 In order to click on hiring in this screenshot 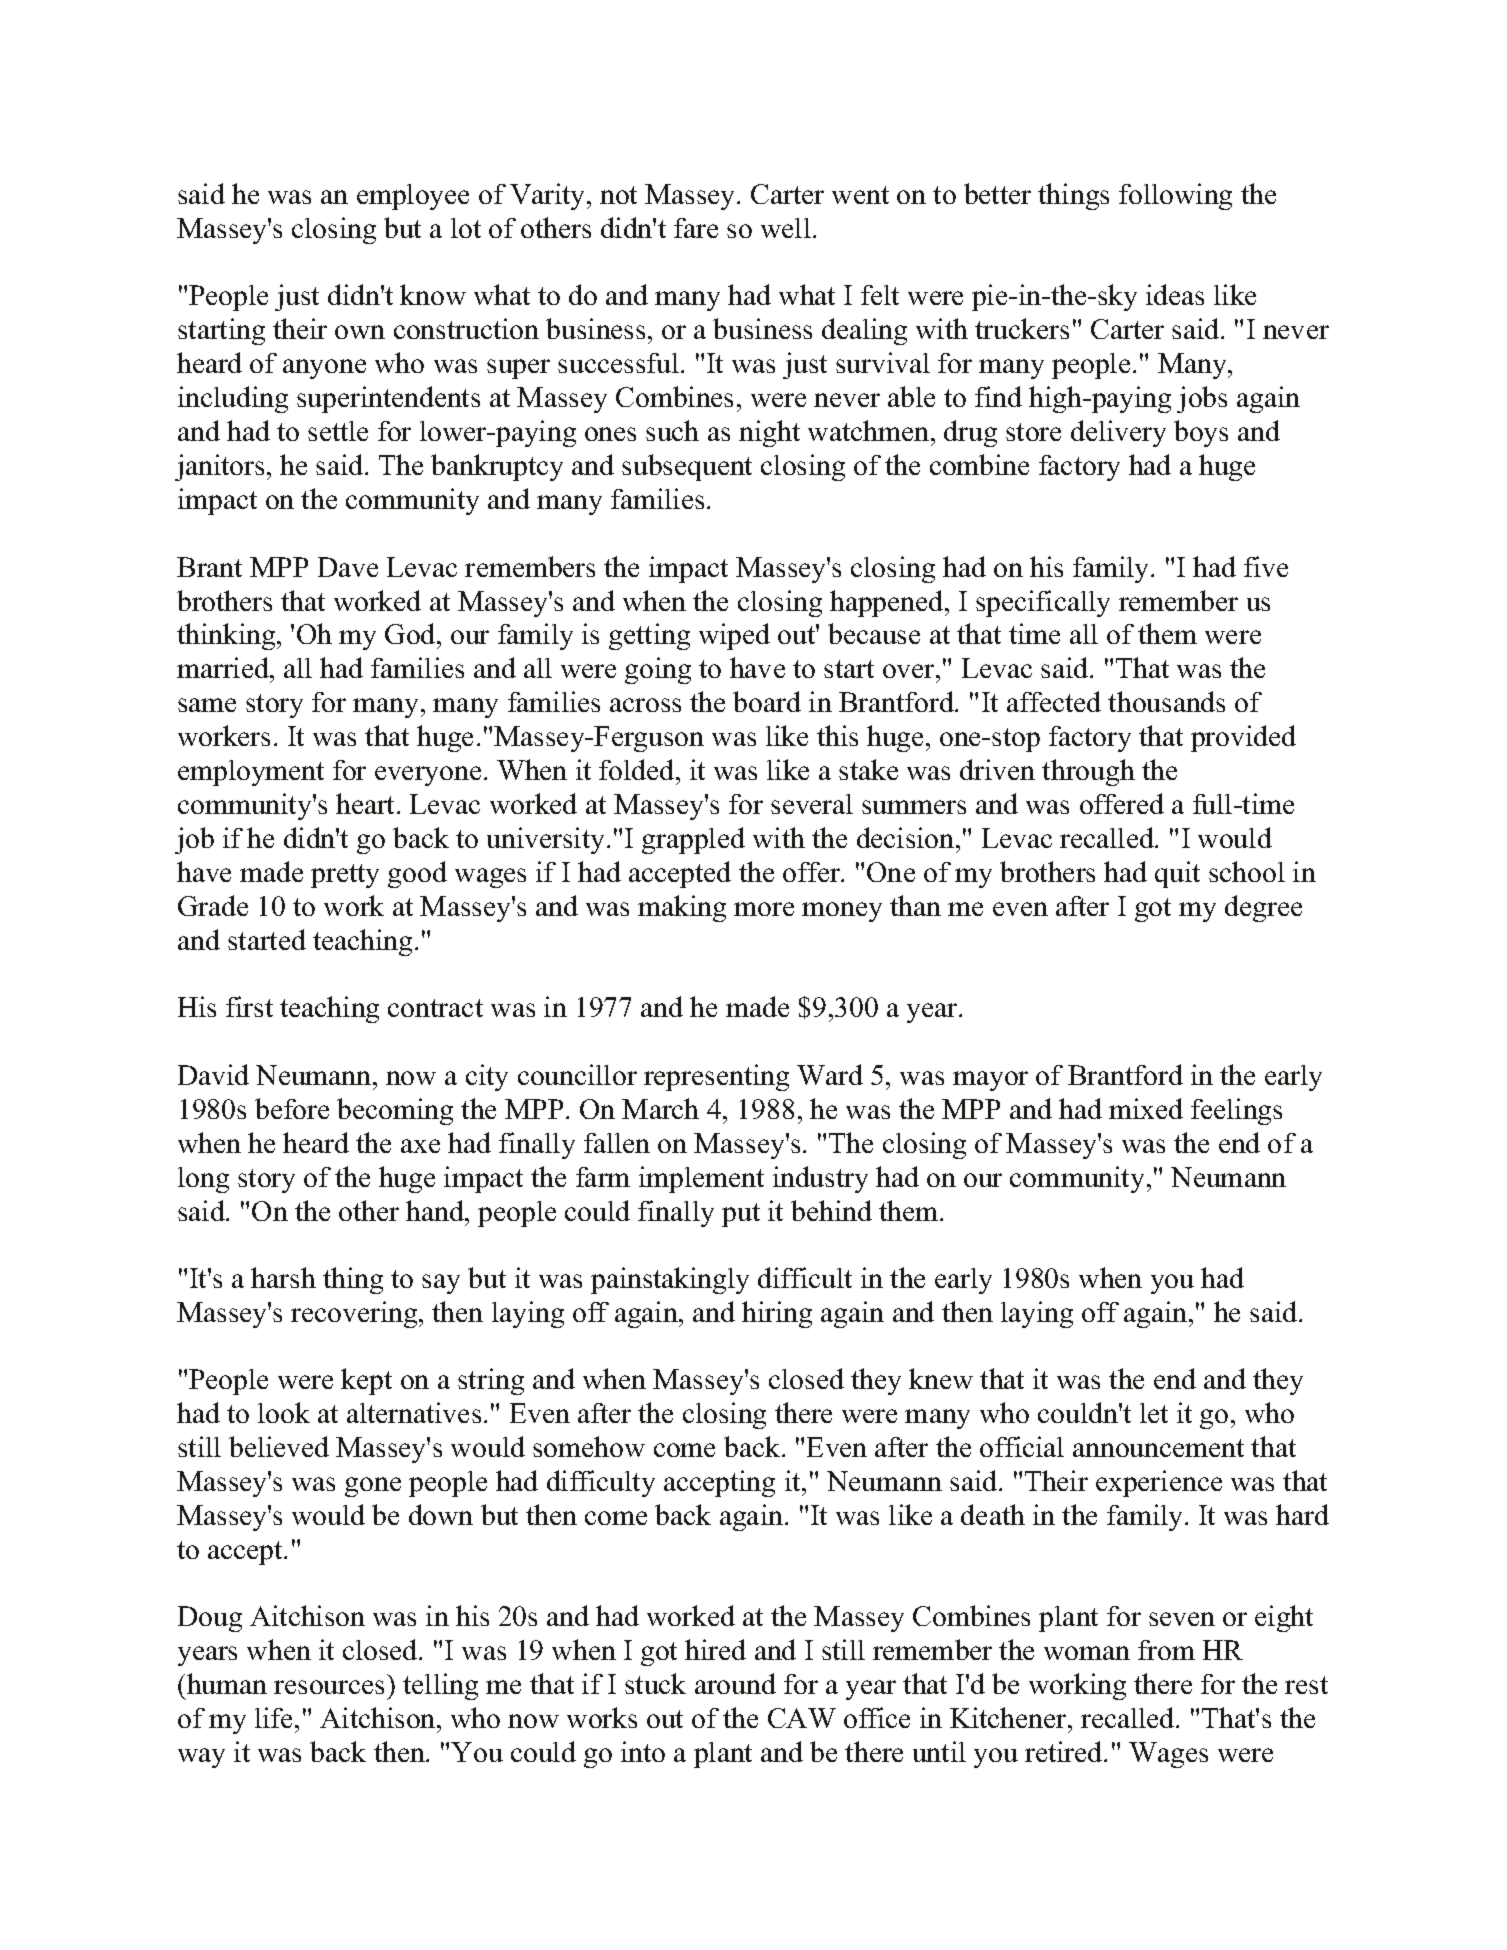, I will do `click(777, 1314)`.
